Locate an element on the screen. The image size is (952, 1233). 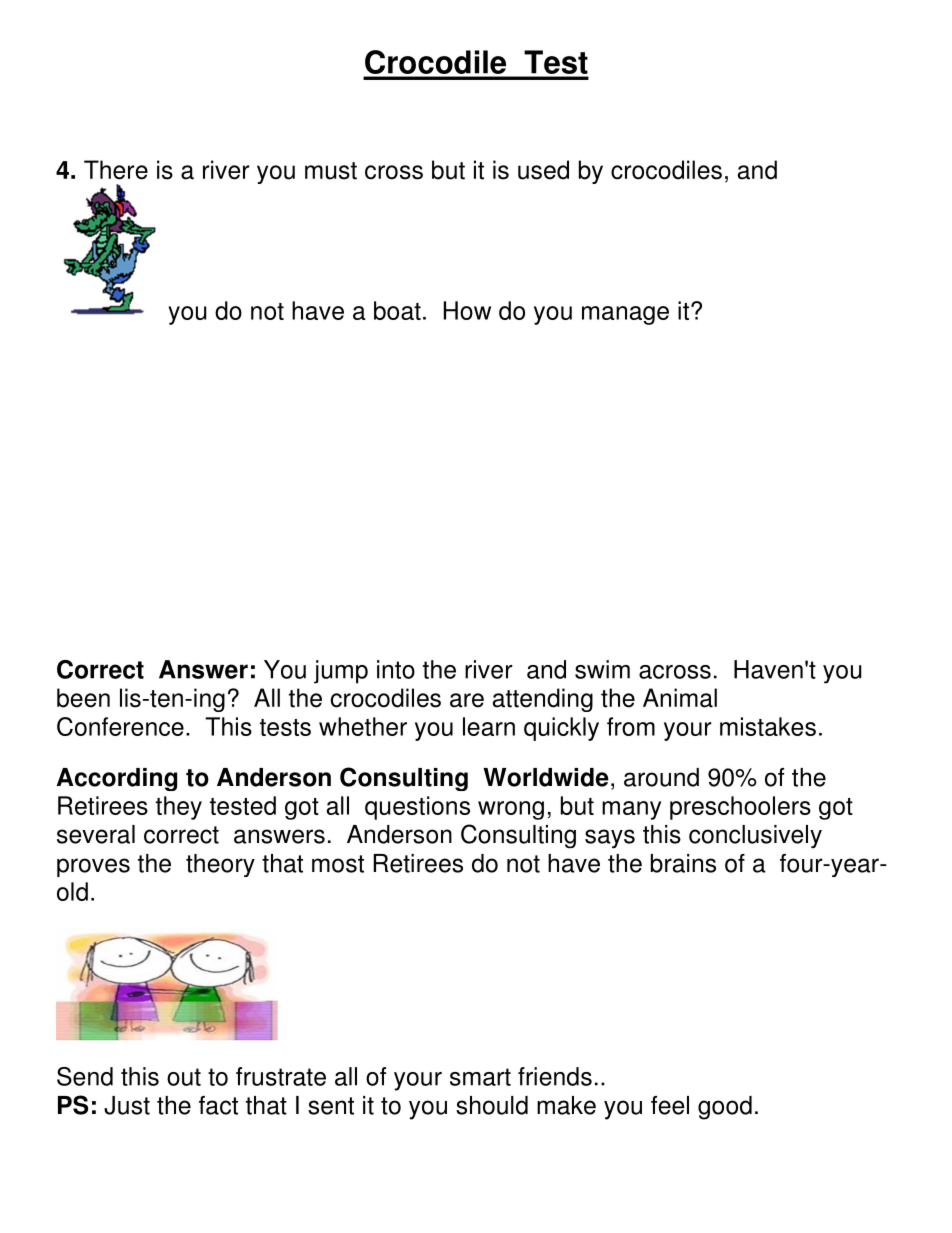
must is located at coordinates (331, 171).
